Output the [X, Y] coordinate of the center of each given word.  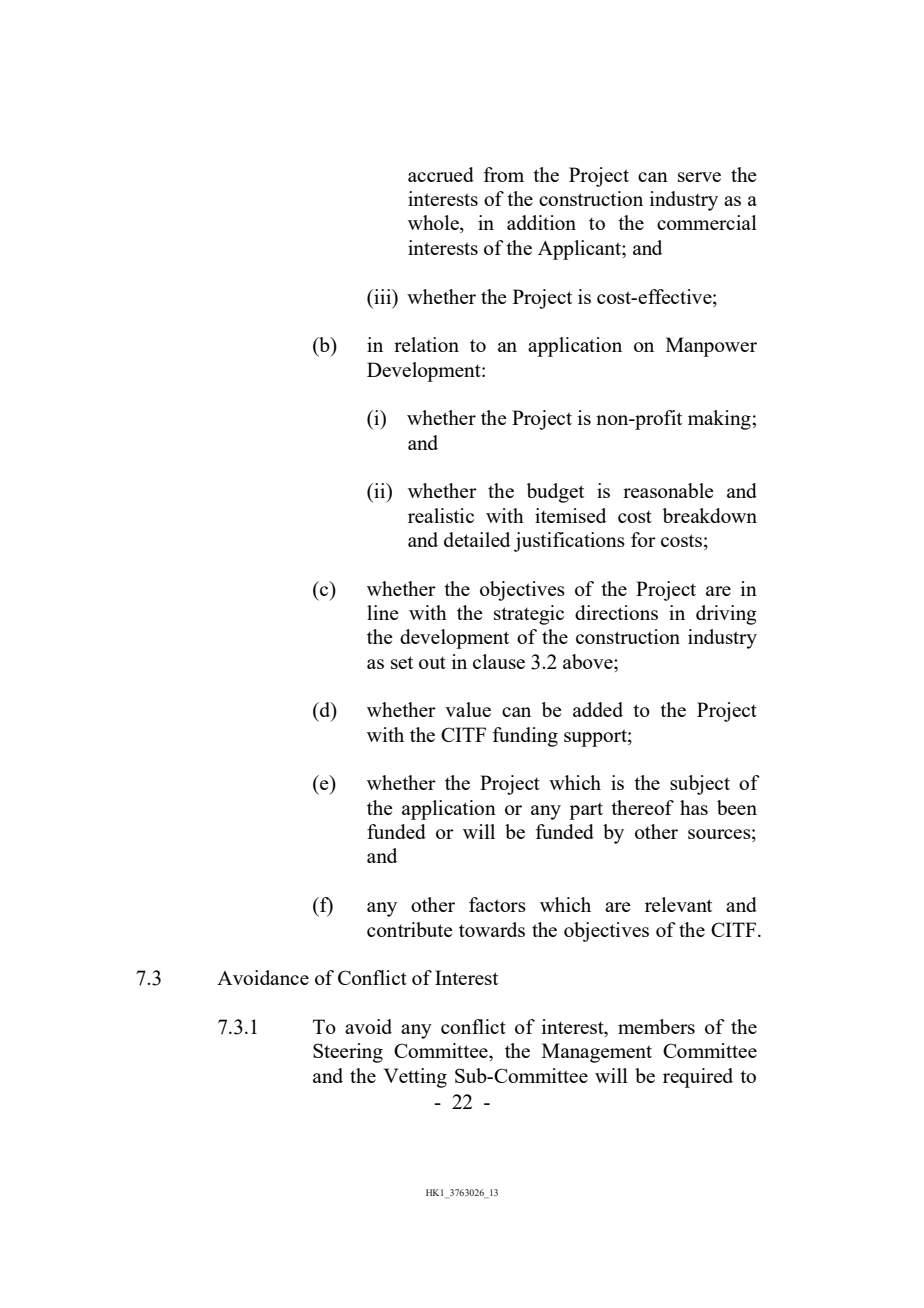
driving [726, 615]
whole [434, 224]
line [383, 612]
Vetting [415, 1078]
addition [541, 222]
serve [699, 177]
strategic [529, 615]
